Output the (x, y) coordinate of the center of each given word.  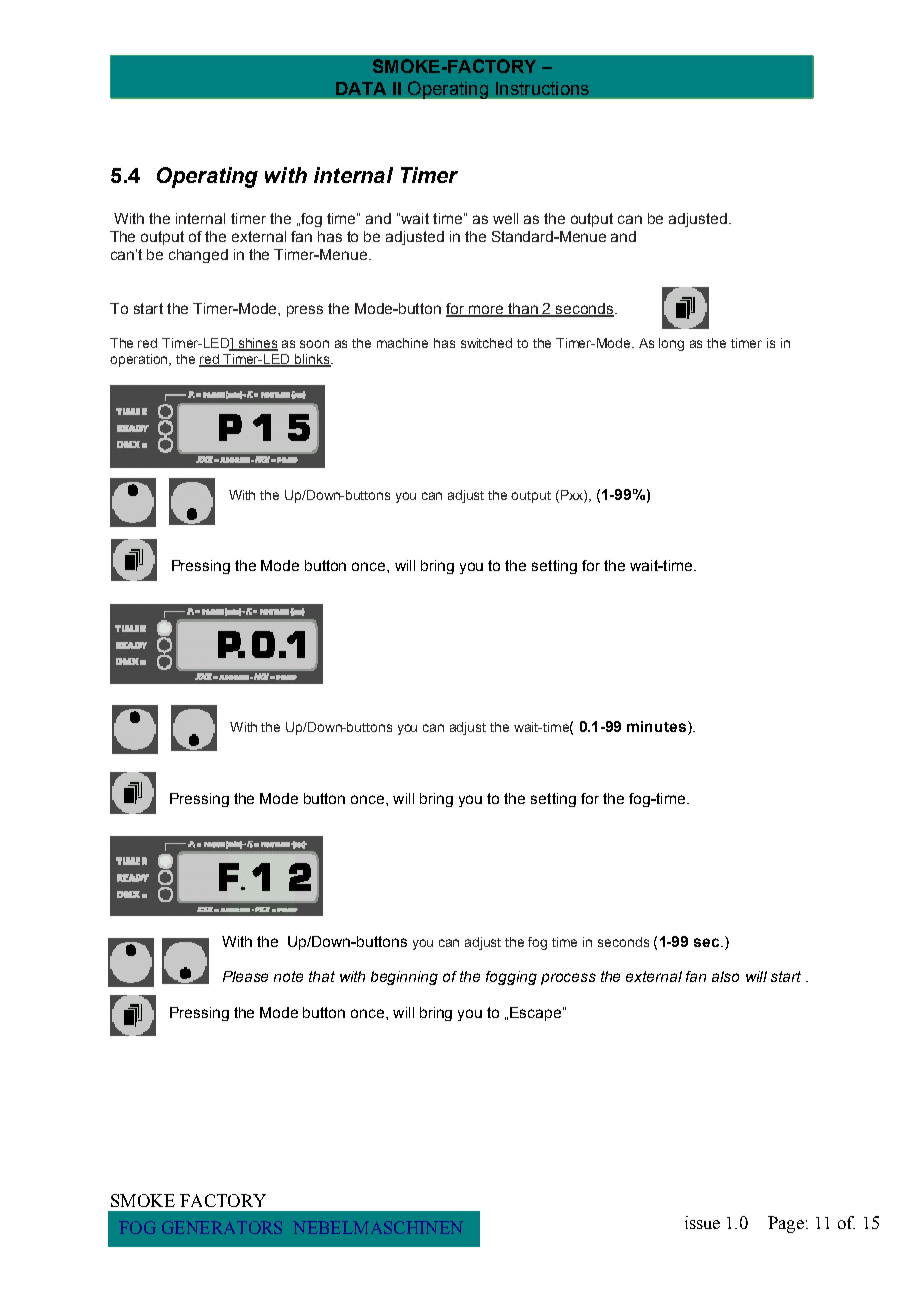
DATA (361, 88)
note (288, 976)
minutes (658, 728)
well (505, 218)
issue (702, 1222)
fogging (511, 978)
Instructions (542, 88)
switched (486, 343)
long (671, 344)
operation (140, 360)
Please (245, 976)
